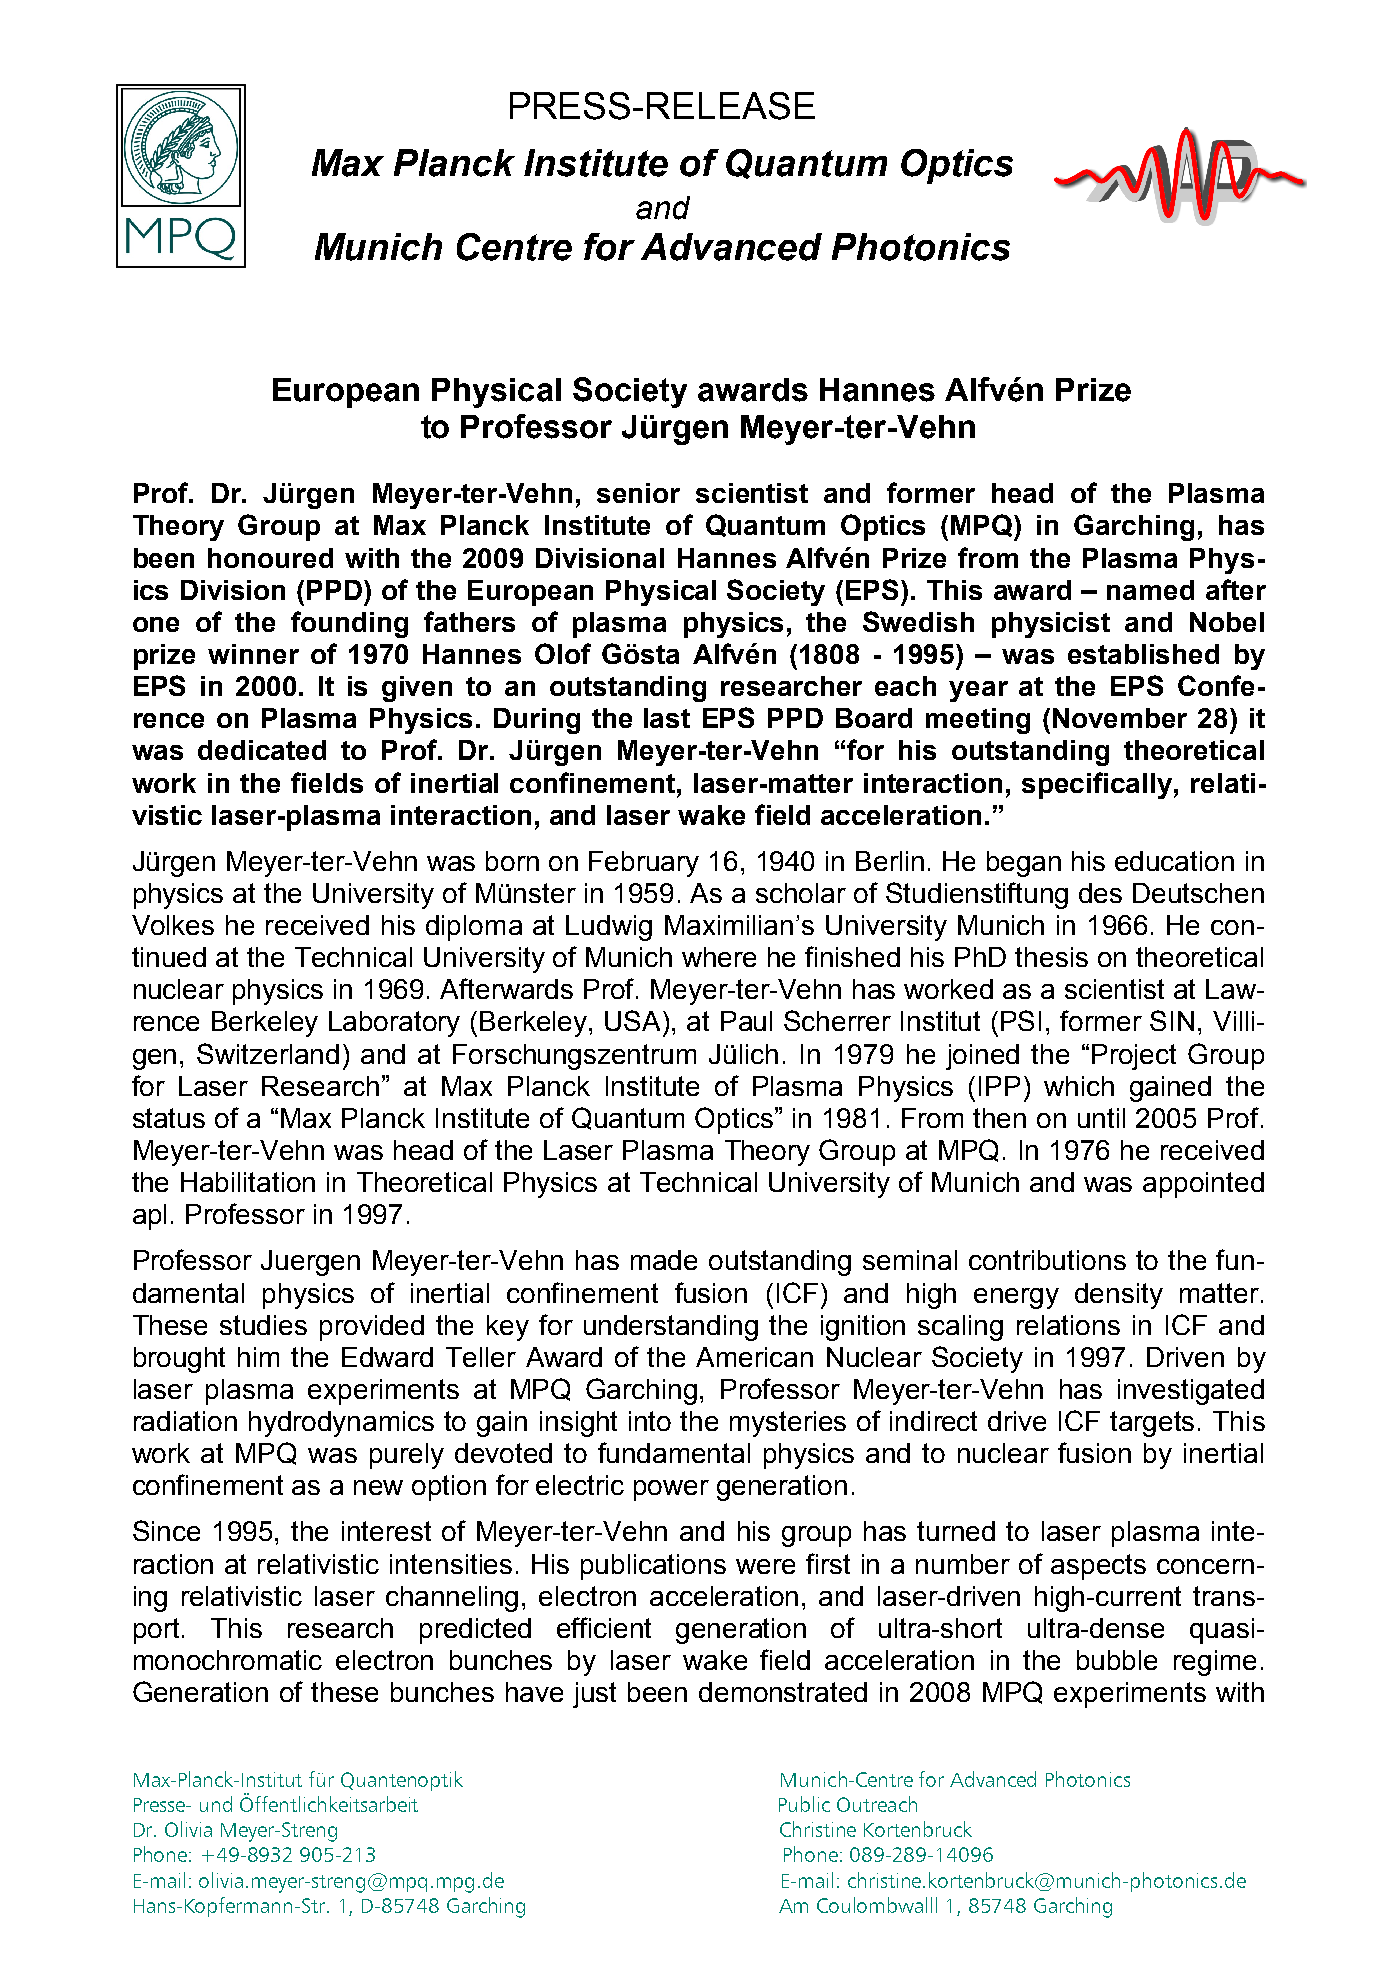  What do you see at coordinates (270, 558) in the document?
I see `honoured` at bounding box center [270, 558].
